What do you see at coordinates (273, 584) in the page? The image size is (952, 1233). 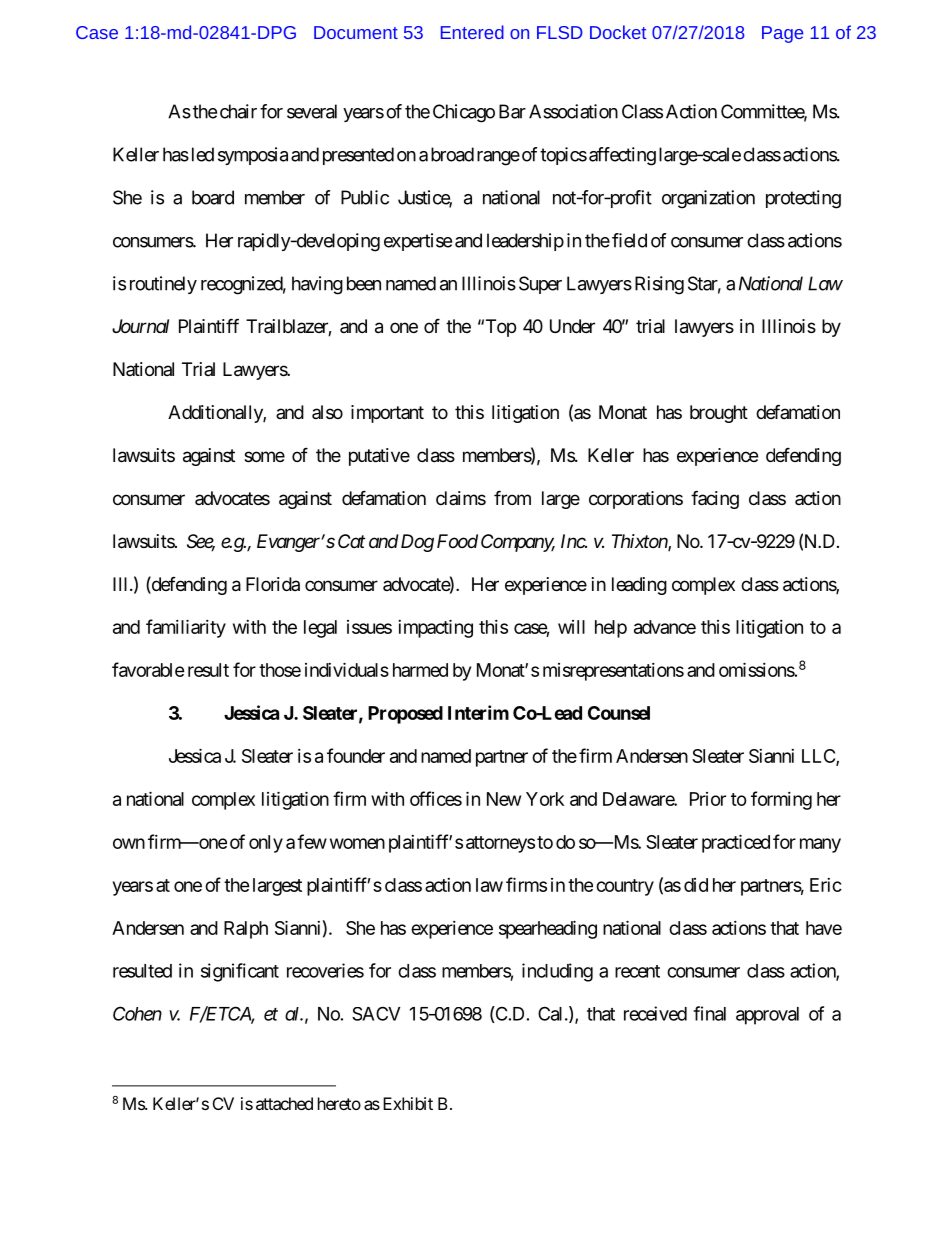 I see `Florida` at bounding box center [273, 584].
